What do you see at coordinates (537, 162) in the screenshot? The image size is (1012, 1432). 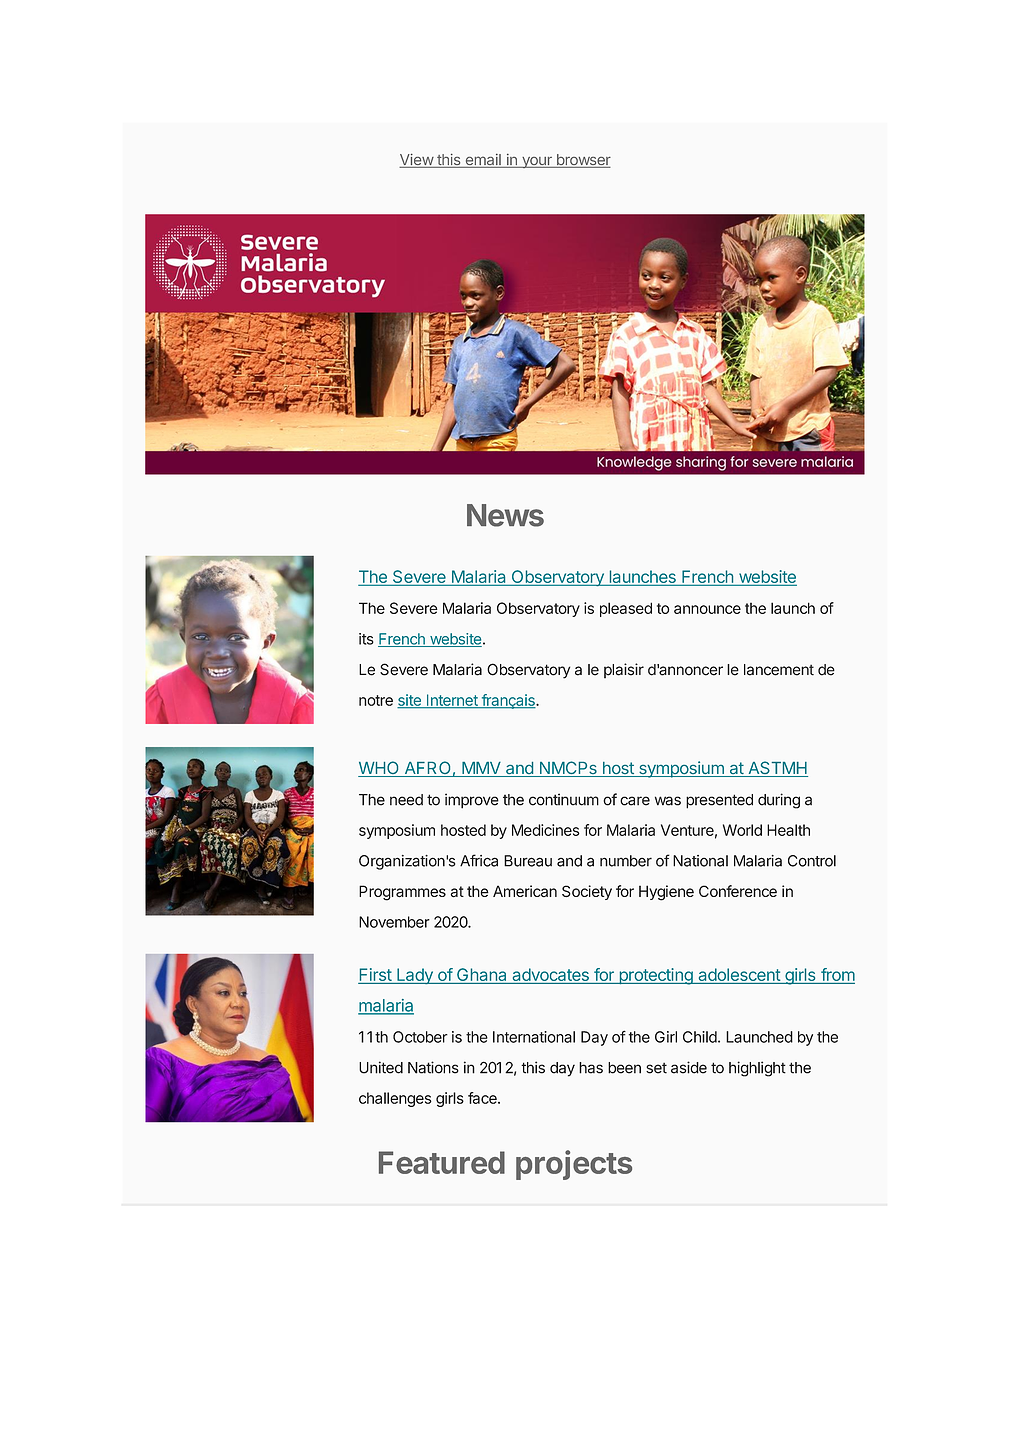 I see `your` at bounding box center [537, 162].
